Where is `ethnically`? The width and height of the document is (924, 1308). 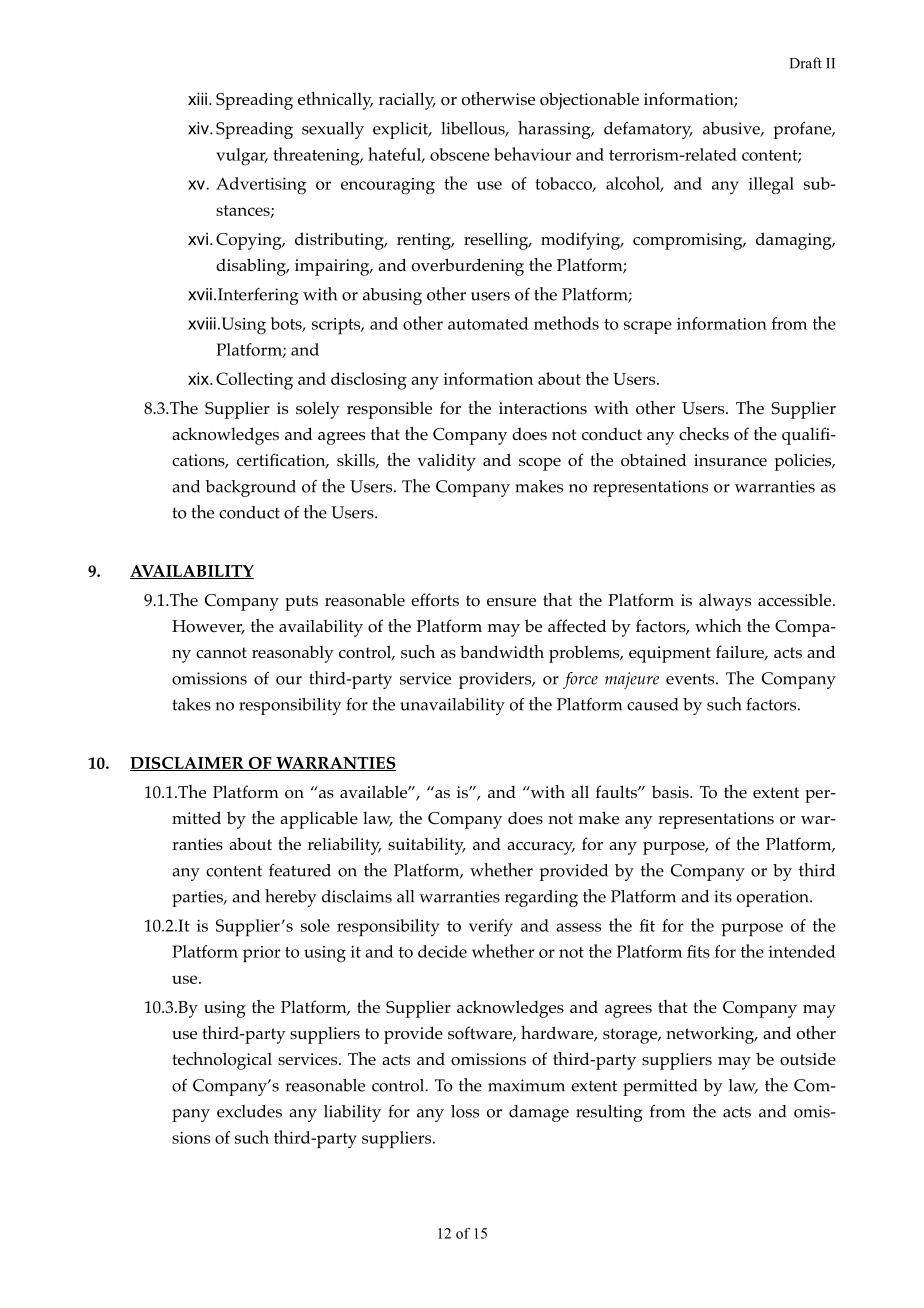
ethnically is located at coordinates (335, 101).
